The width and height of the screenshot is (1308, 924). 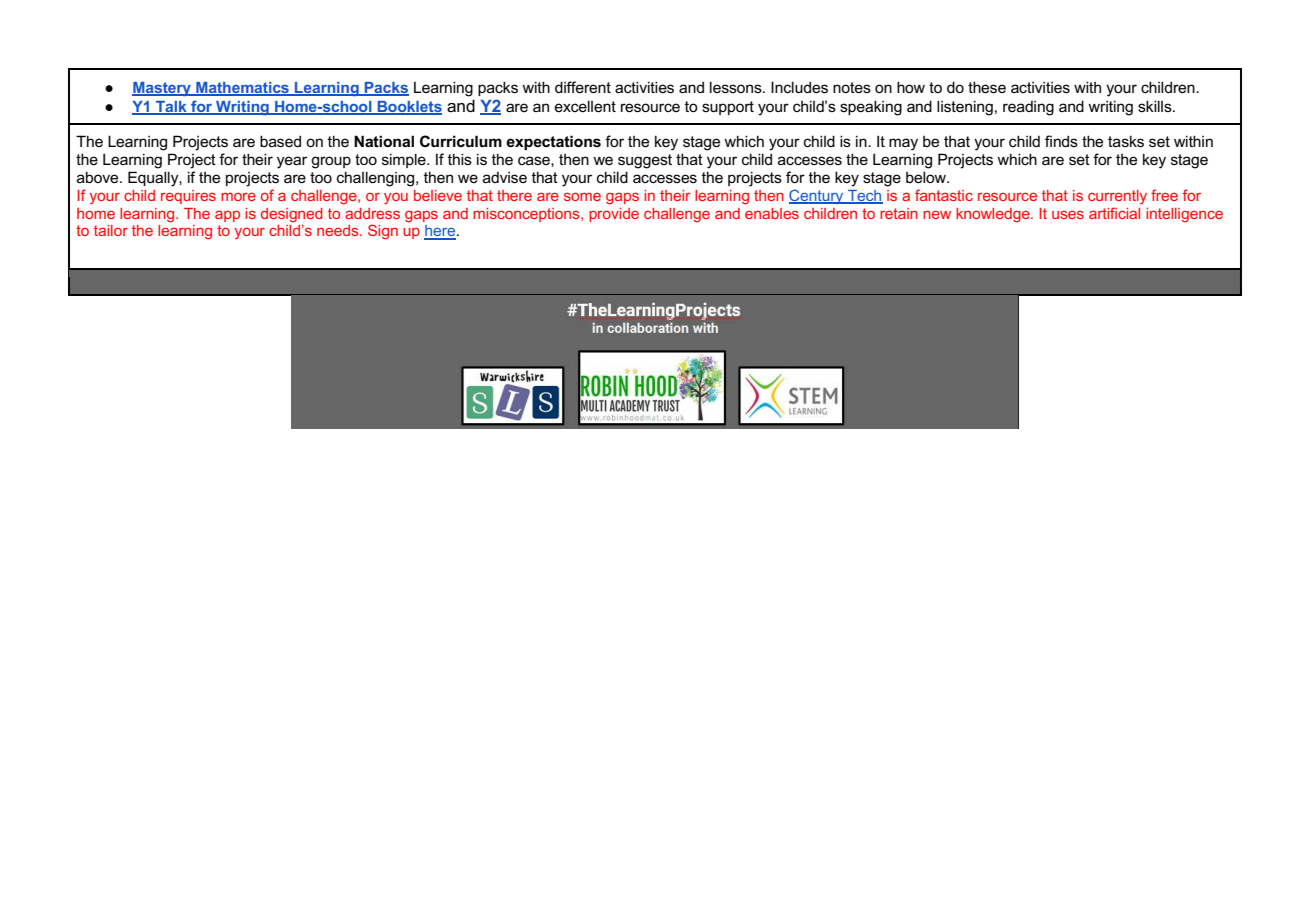 I want to click on based, so click(x=280, y=141).
